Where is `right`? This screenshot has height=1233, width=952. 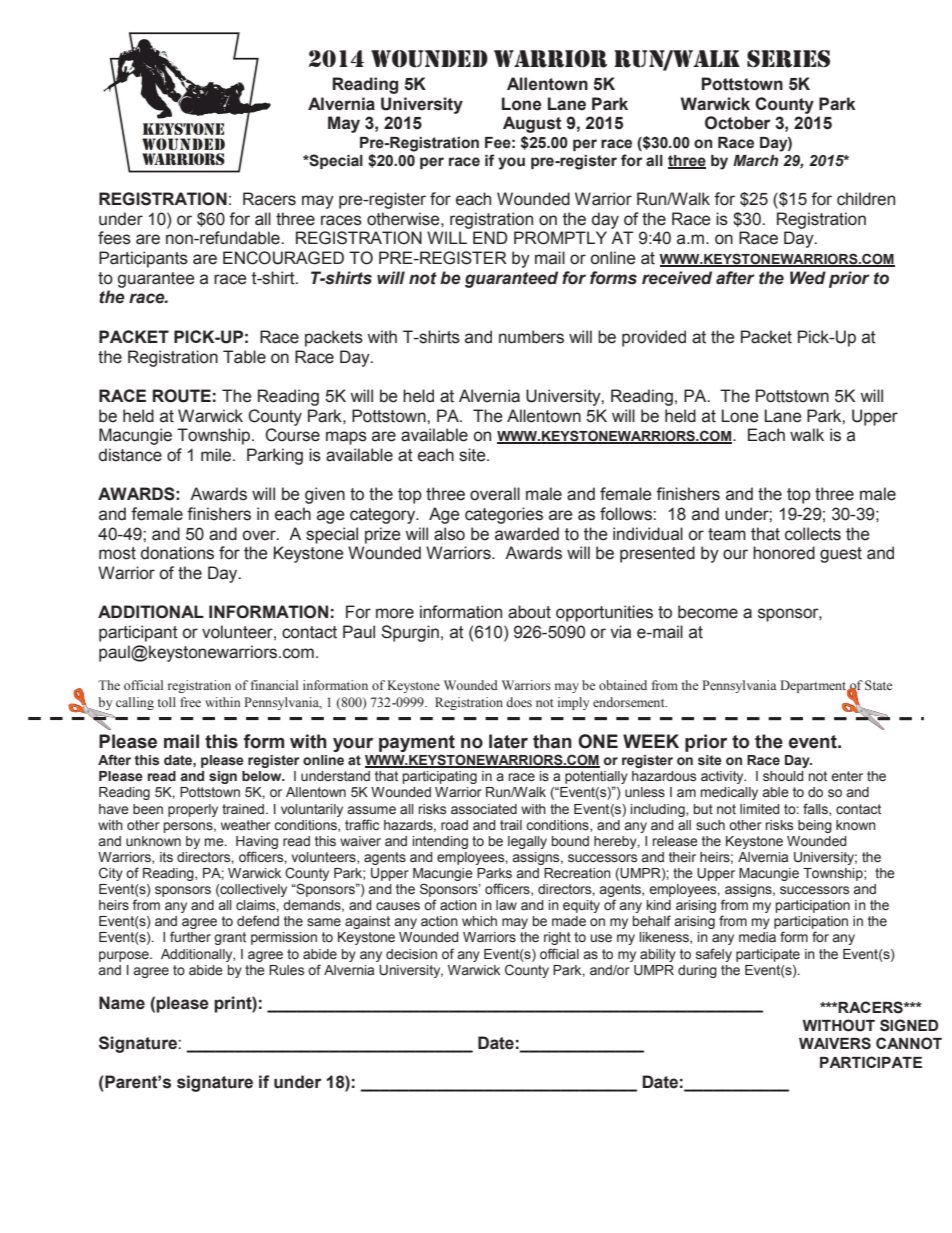 right is located at coordinates (557, 938).
